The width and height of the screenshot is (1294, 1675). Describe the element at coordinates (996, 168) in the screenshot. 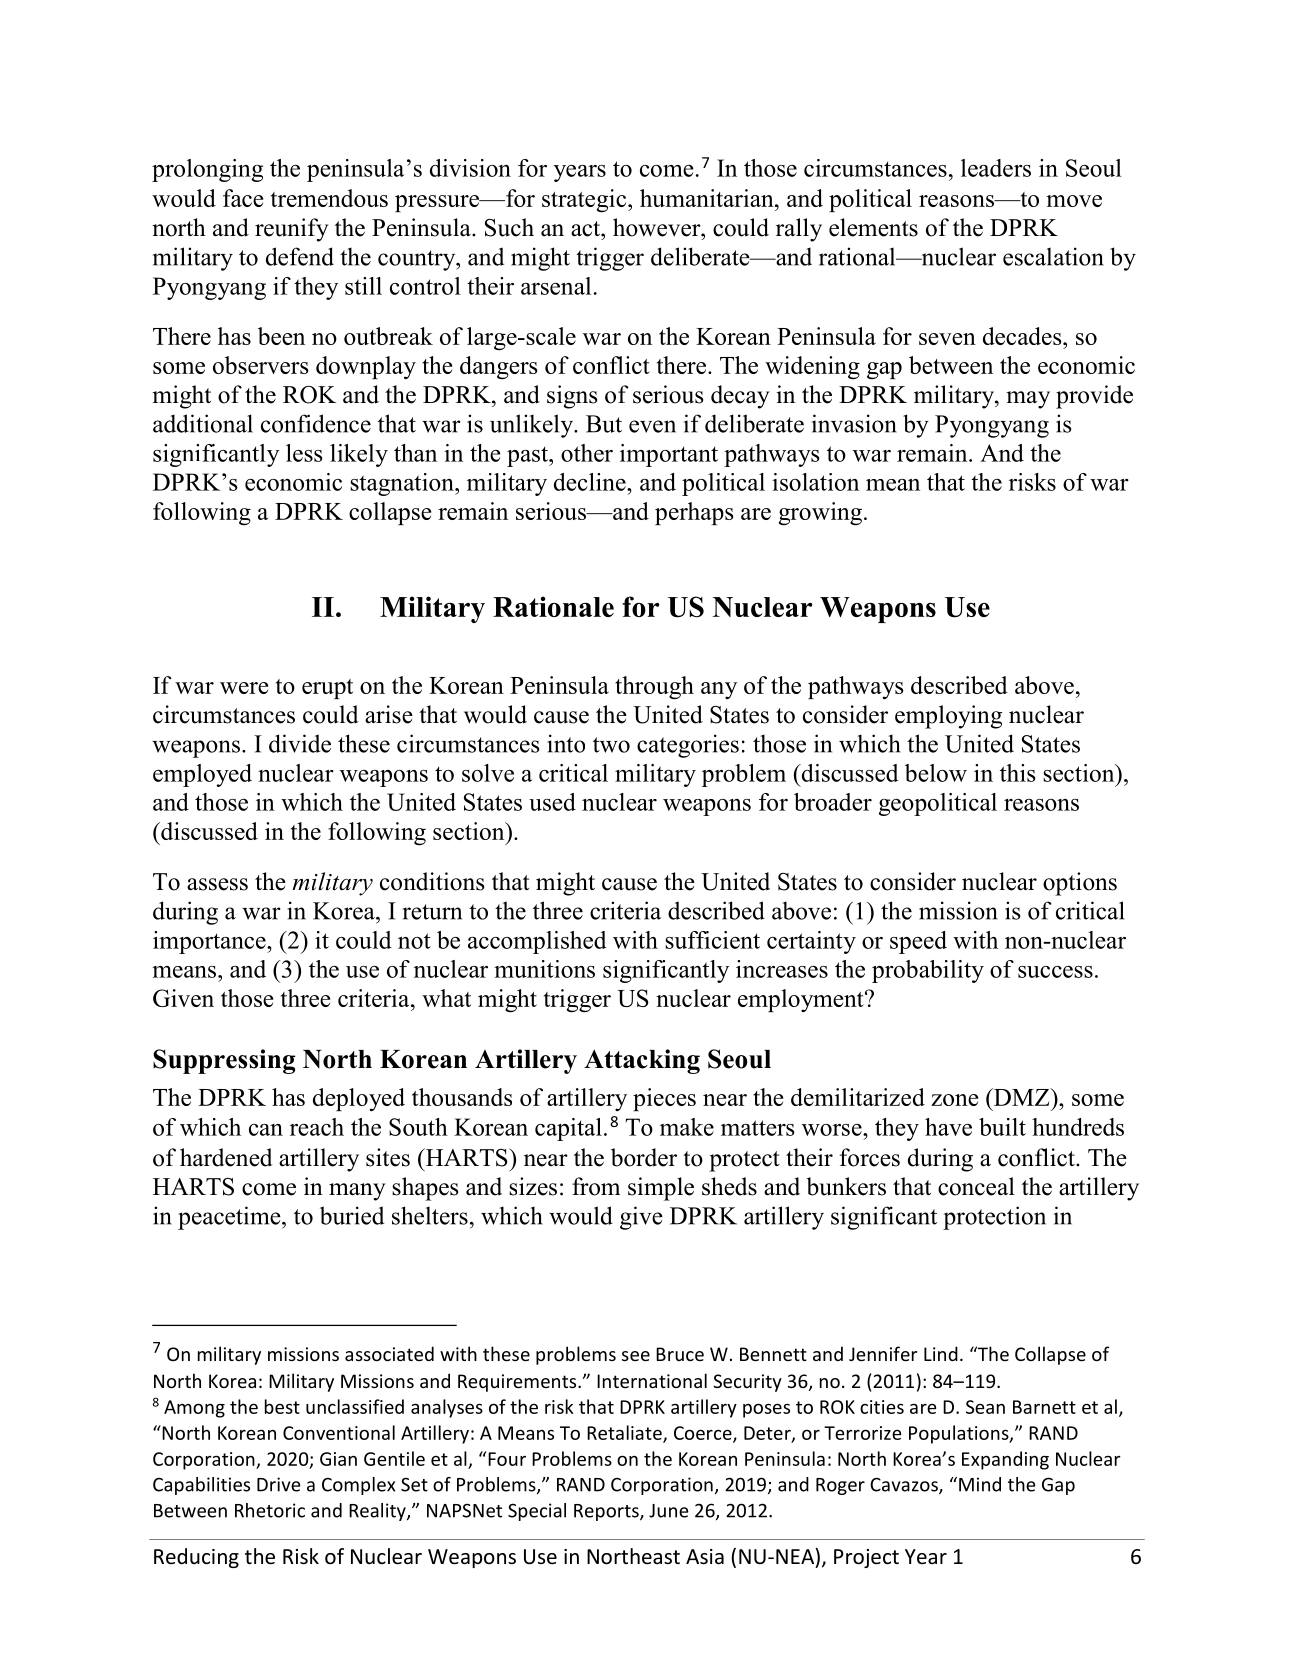

I see `leaders` at that location.
